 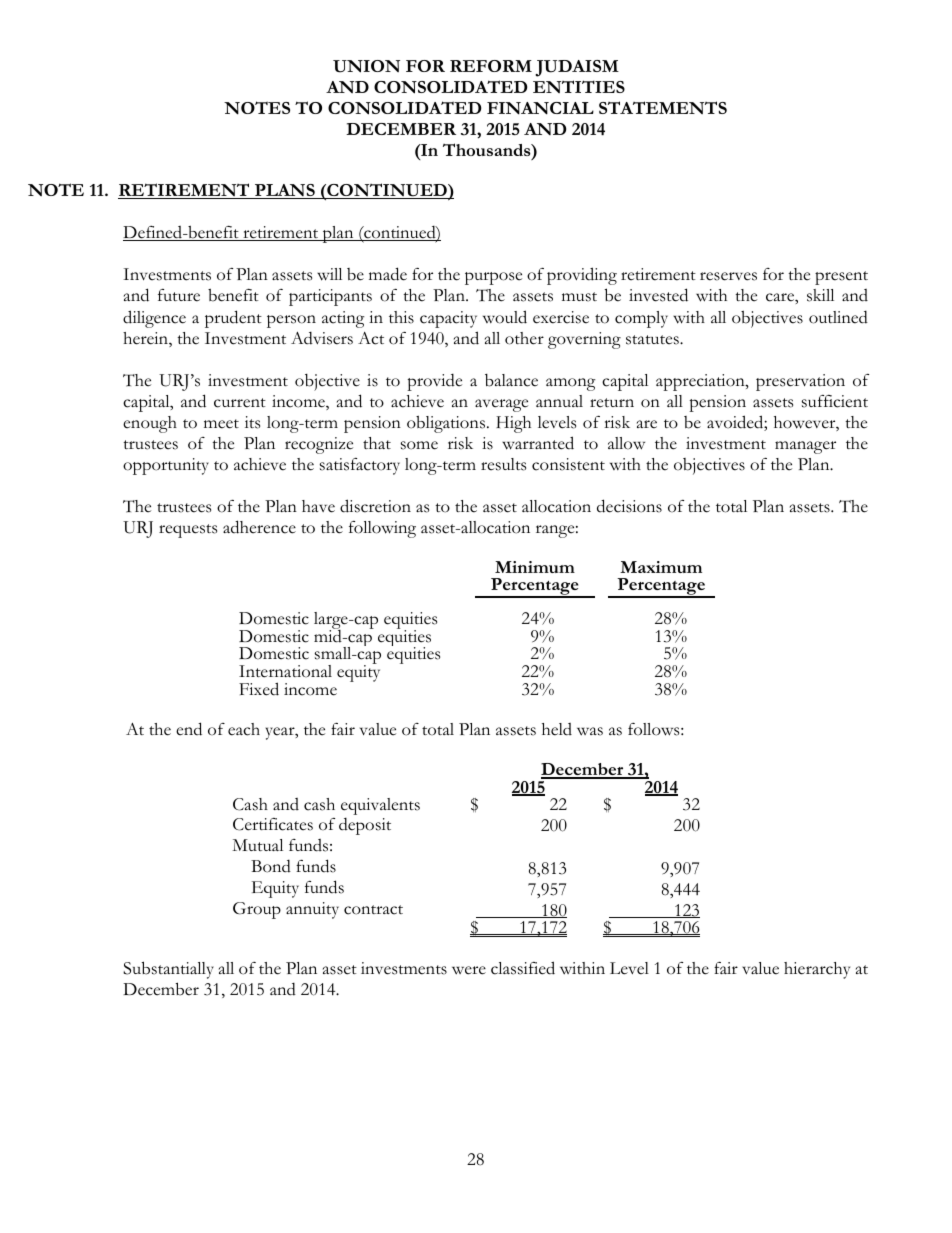 What do you see at coordinates (663, 107) in the document?
I see `STATEMENTS` at bounding box center [663, 107].
